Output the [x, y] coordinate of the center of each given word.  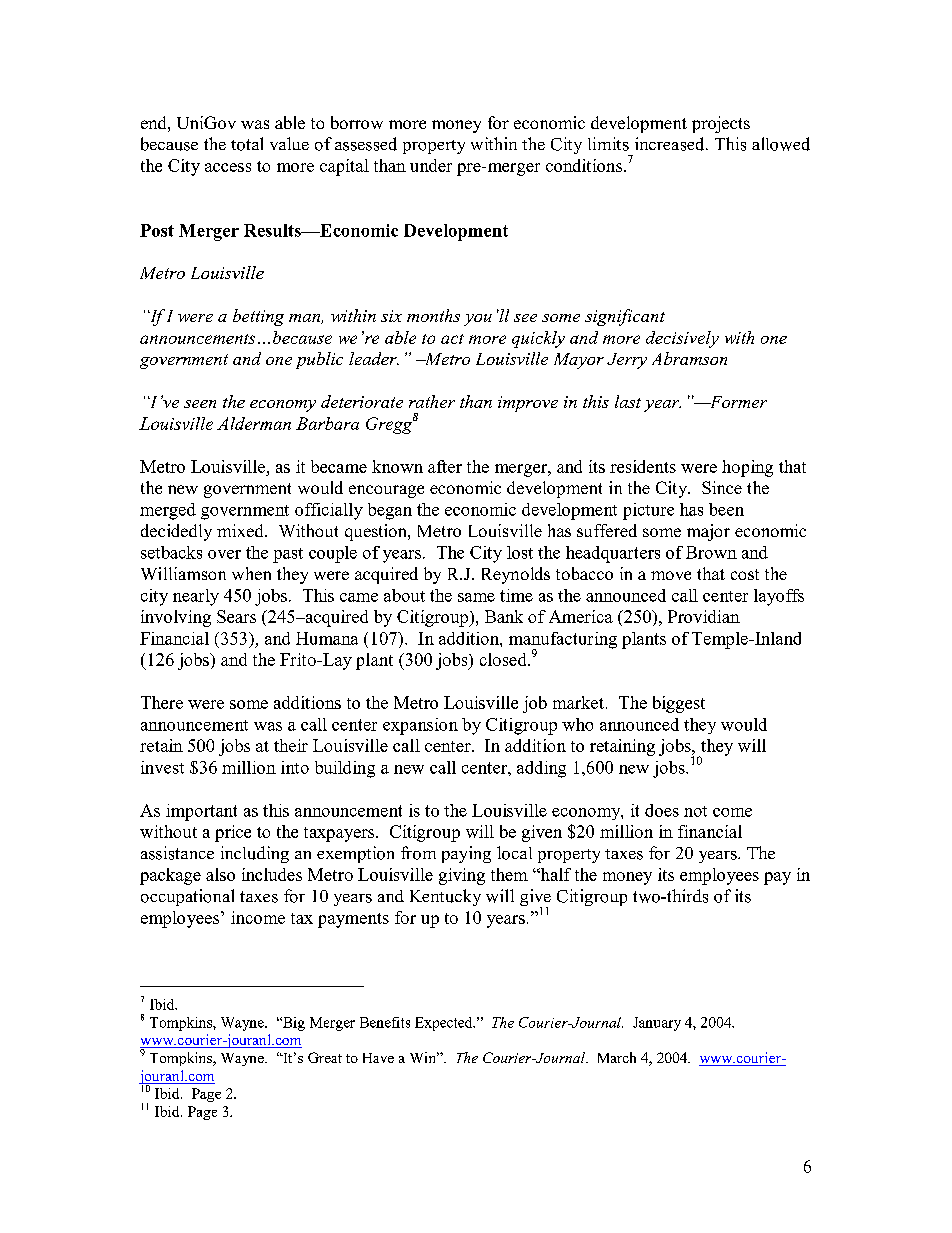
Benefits [385, 1022]
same [476, 597]
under [431, 165]
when [251, 573]
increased [671, 144]
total [247, 144]
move [671, 575]
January [657, 1024]
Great [325, 1057]
